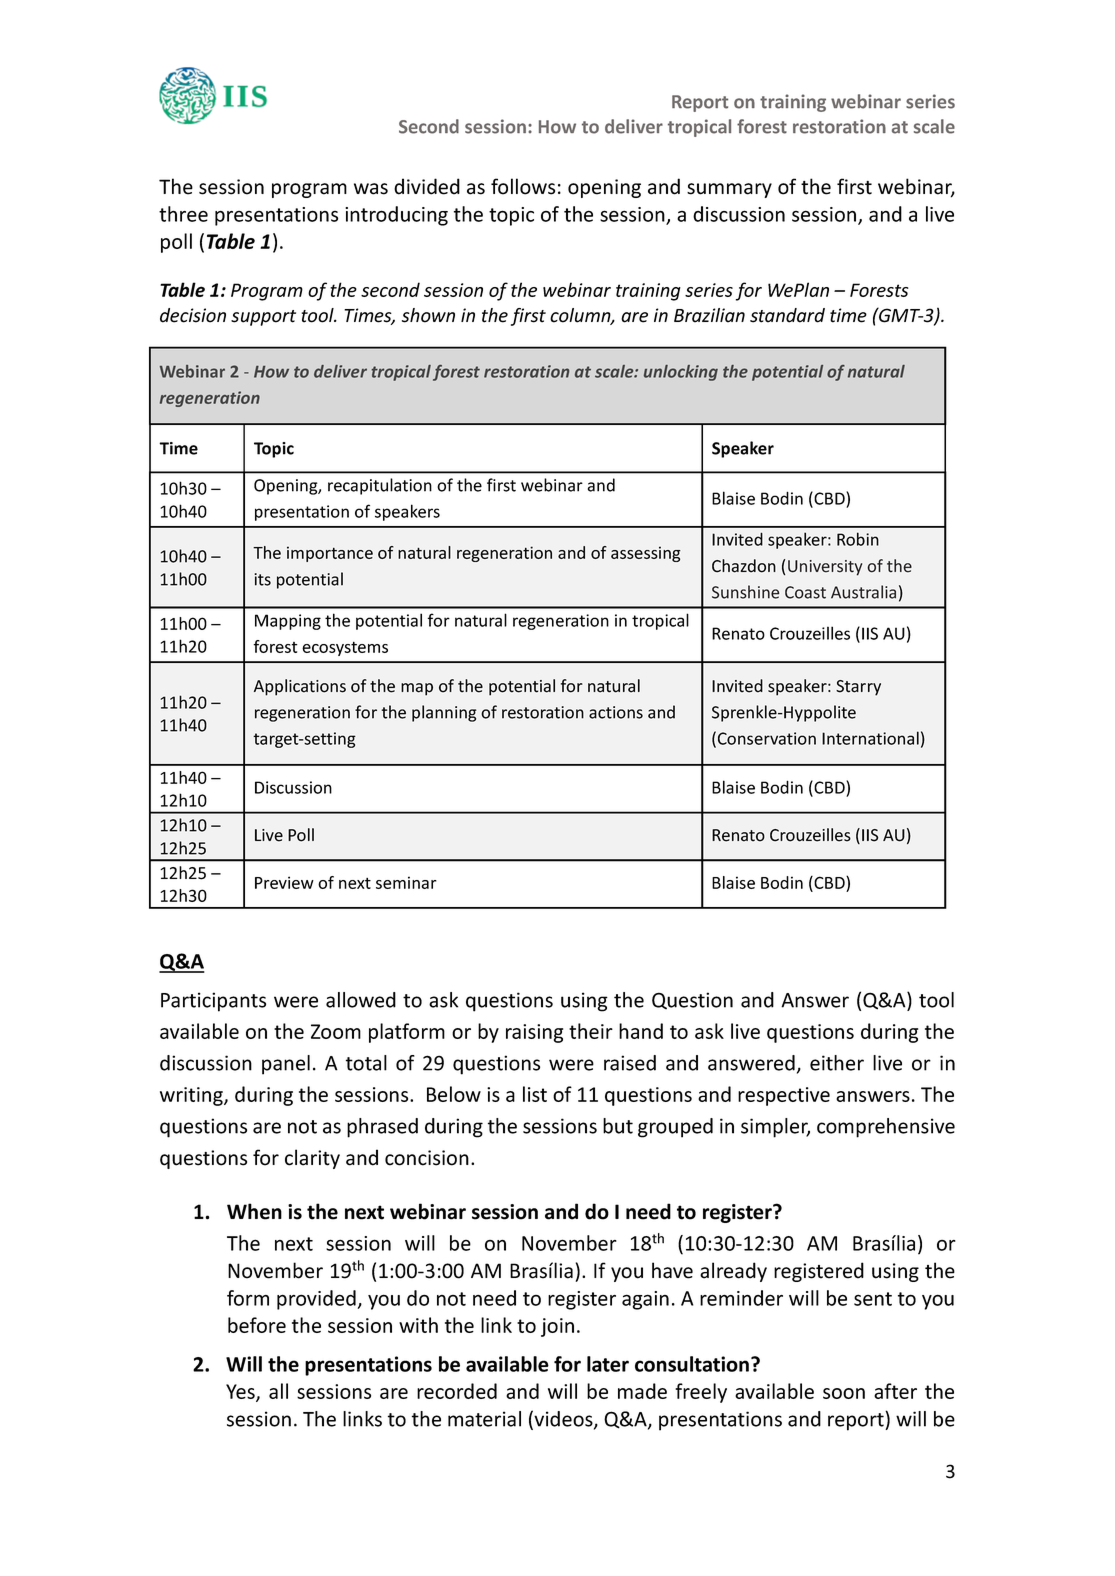  What do you see at coordinates (183, 214) in the image?
I see `three` at bounding box center [183, 214].
